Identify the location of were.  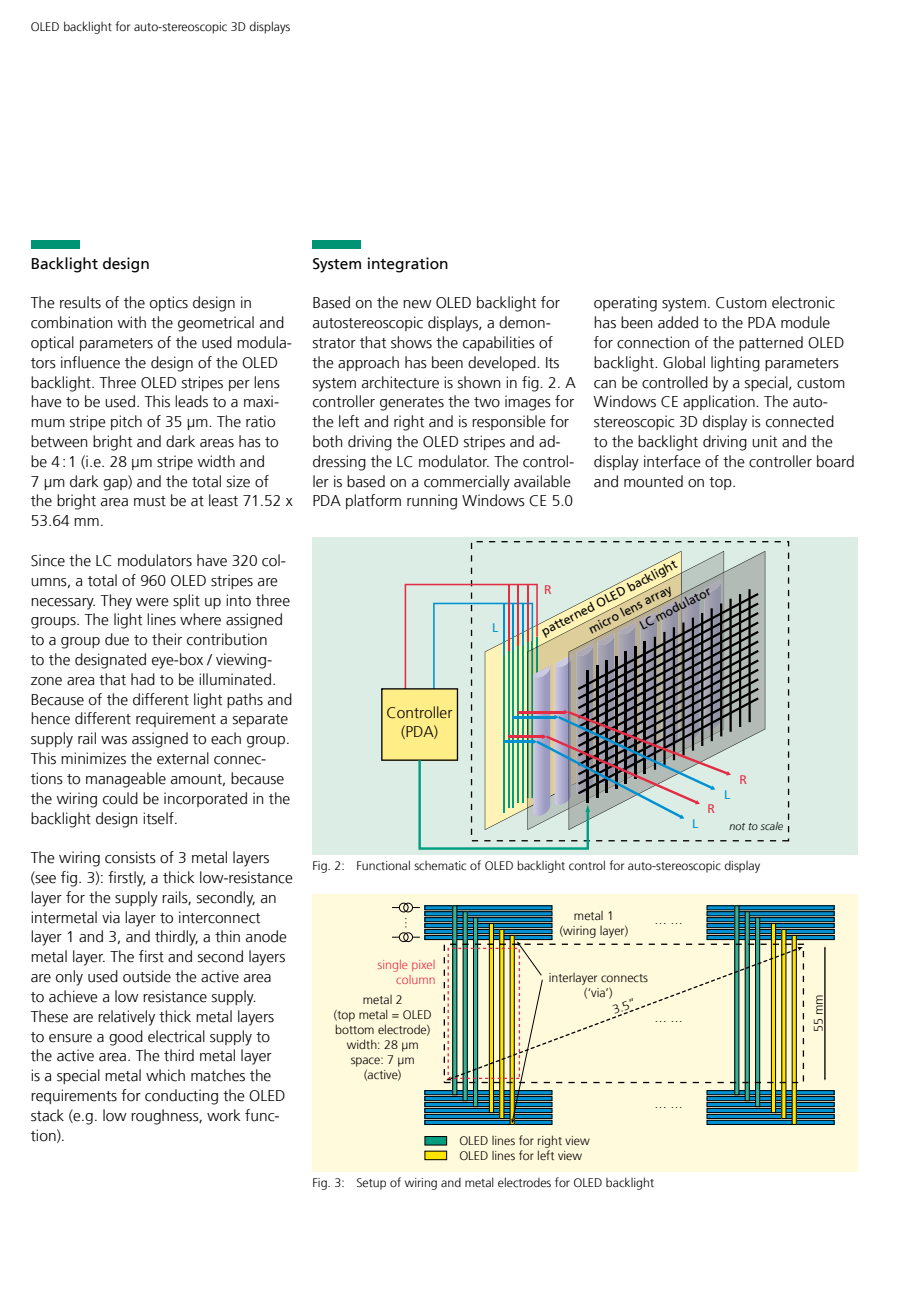
(152, 602).
